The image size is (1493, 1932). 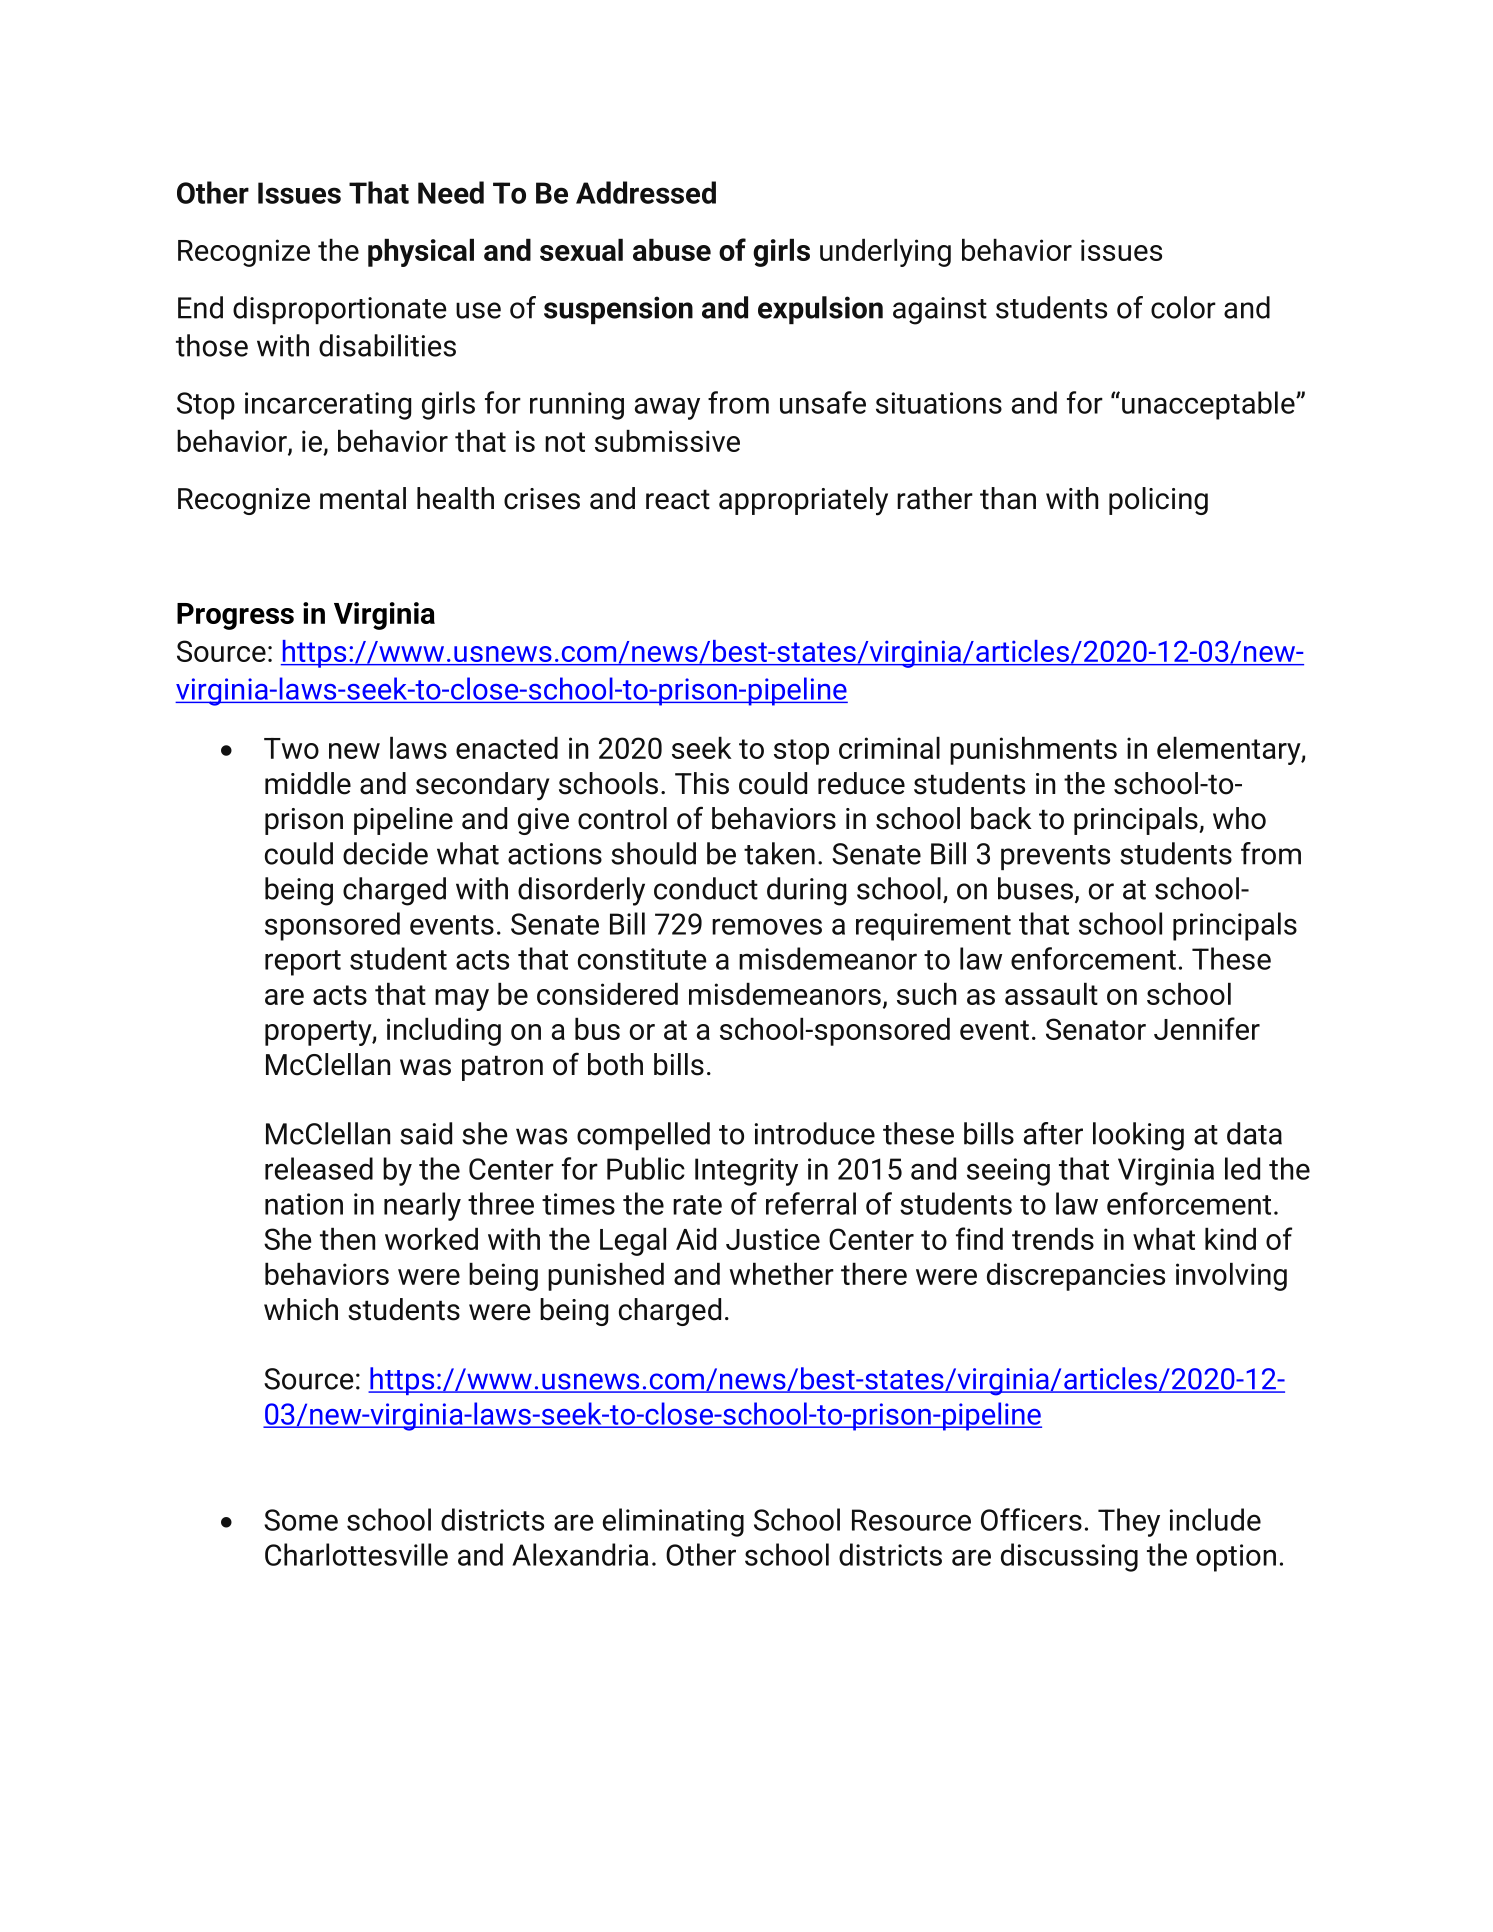 I want to click on color, so click(x=1183, y=307).
